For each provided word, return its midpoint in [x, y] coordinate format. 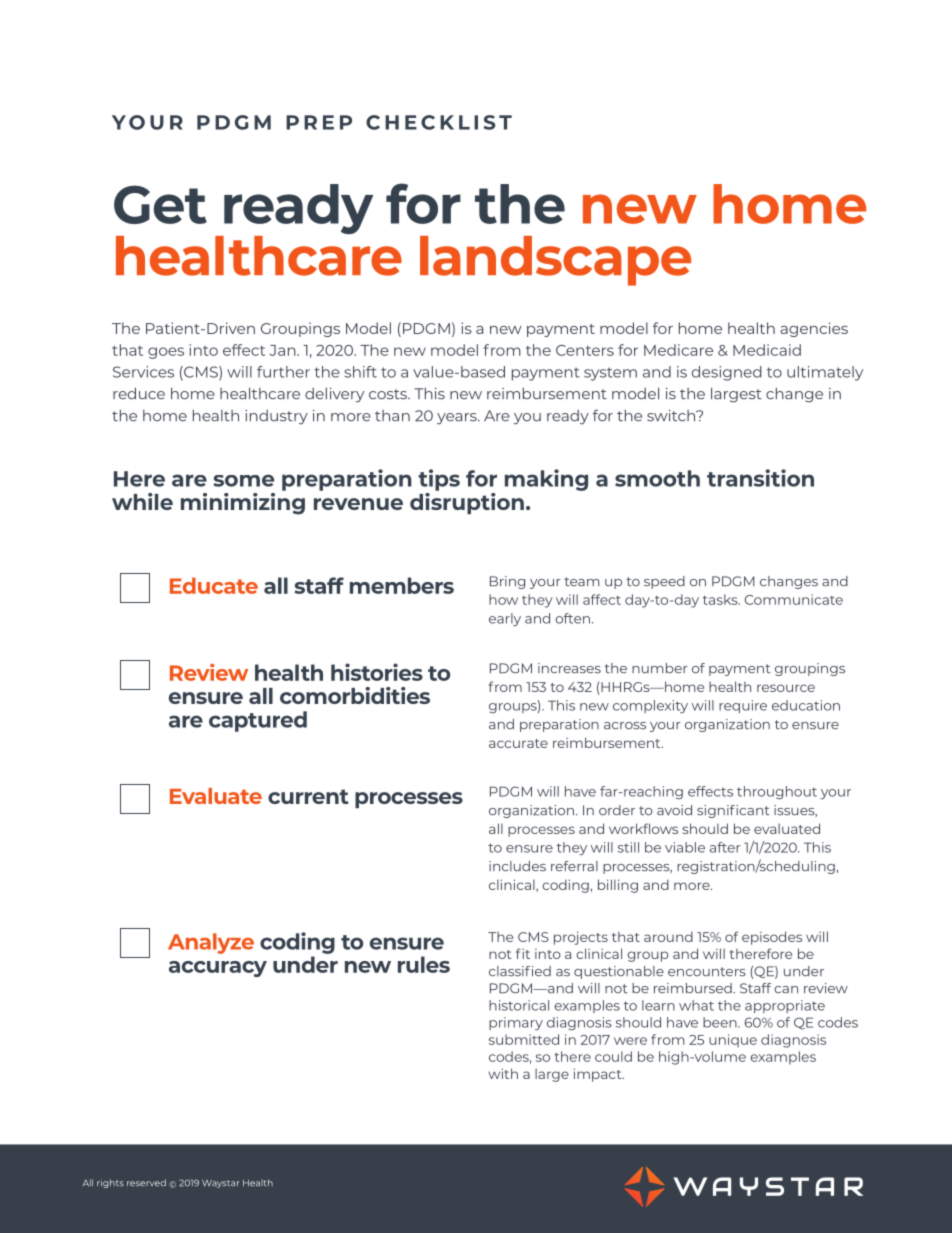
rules [424, 964]
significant [733, 811]
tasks [721, 599]
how [503, 599]
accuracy [218, 969]
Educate [214, 585]
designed [727, 373]
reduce [139, 393]
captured [258, 721]
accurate [518, 743]
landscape [555, 261]
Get [160, 204]
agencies [814, 329]
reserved [146, 1182]
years [458, 419]
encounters [707, 972]
